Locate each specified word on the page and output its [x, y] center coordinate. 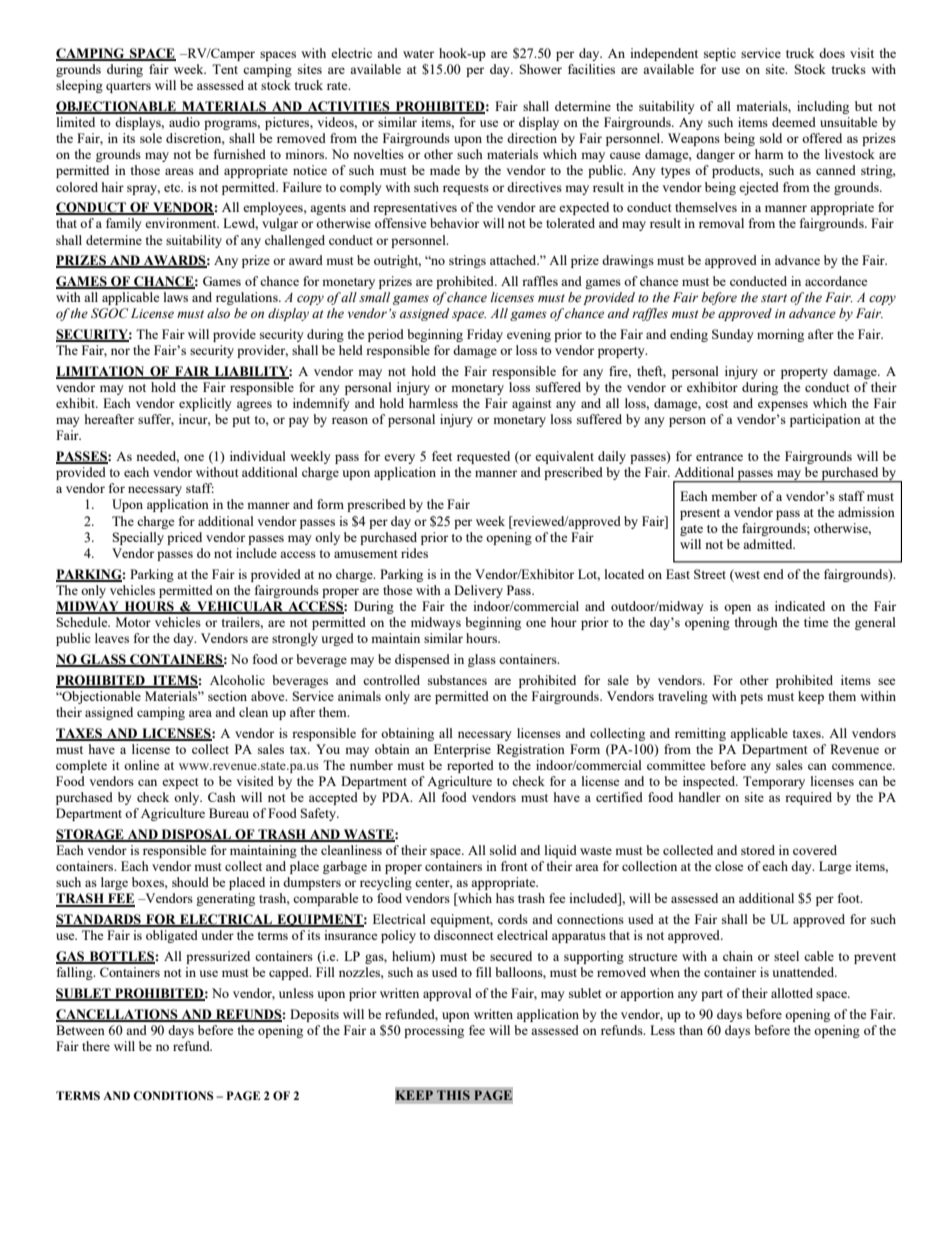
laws [176, 297]
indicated [800, 606]
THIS [453, 1095]
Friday [485, 335]
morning [780, 335]
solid [503, 850]
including [823, 107]
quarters [128, 87]
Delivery [478, 591]
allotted [792, 993]
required [808, 798]
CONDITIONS [173, 1096]
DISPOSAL [196, 835]
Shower [541, 69]
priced [184, 538]
